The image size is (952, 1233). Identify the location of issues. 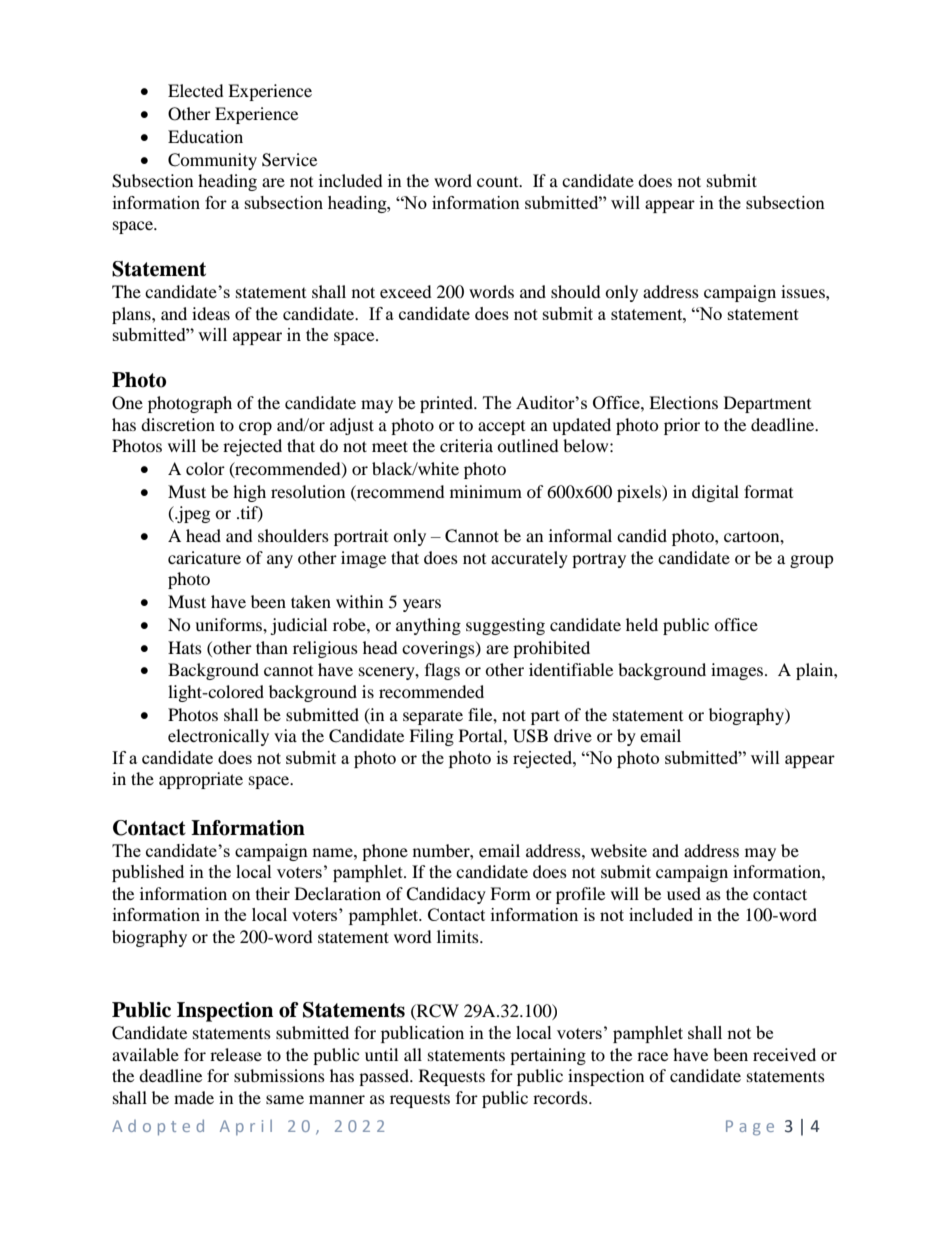
(804, 291).
